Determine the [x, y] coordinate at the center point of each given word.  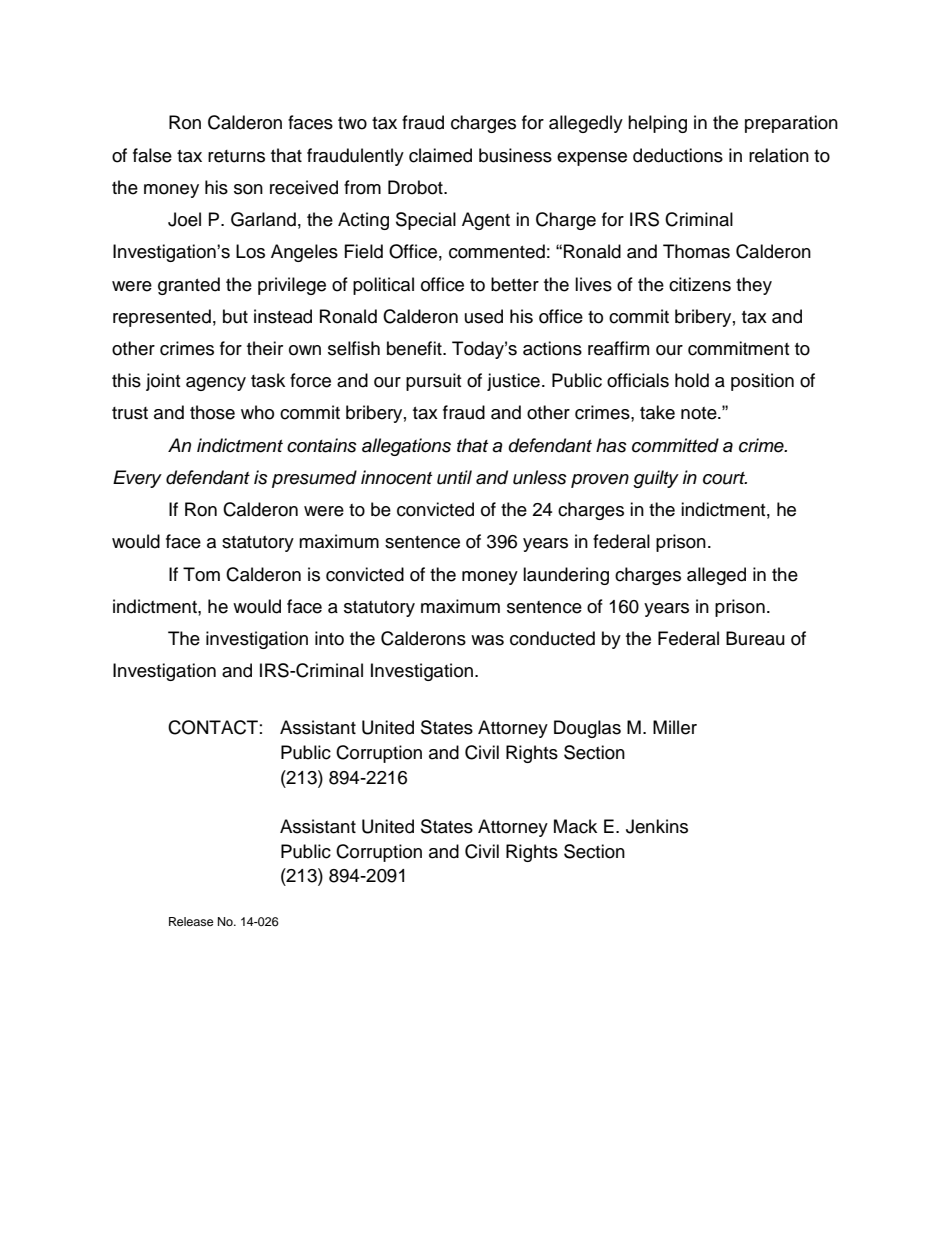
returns [236, 156]
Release [191, 921]
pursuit [433, 382]
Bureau [755, 638]
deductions [678, 155]
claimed [440, 155]
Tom [201, 574]
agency [216, 384]
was [487, 640]
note [700, 413]
